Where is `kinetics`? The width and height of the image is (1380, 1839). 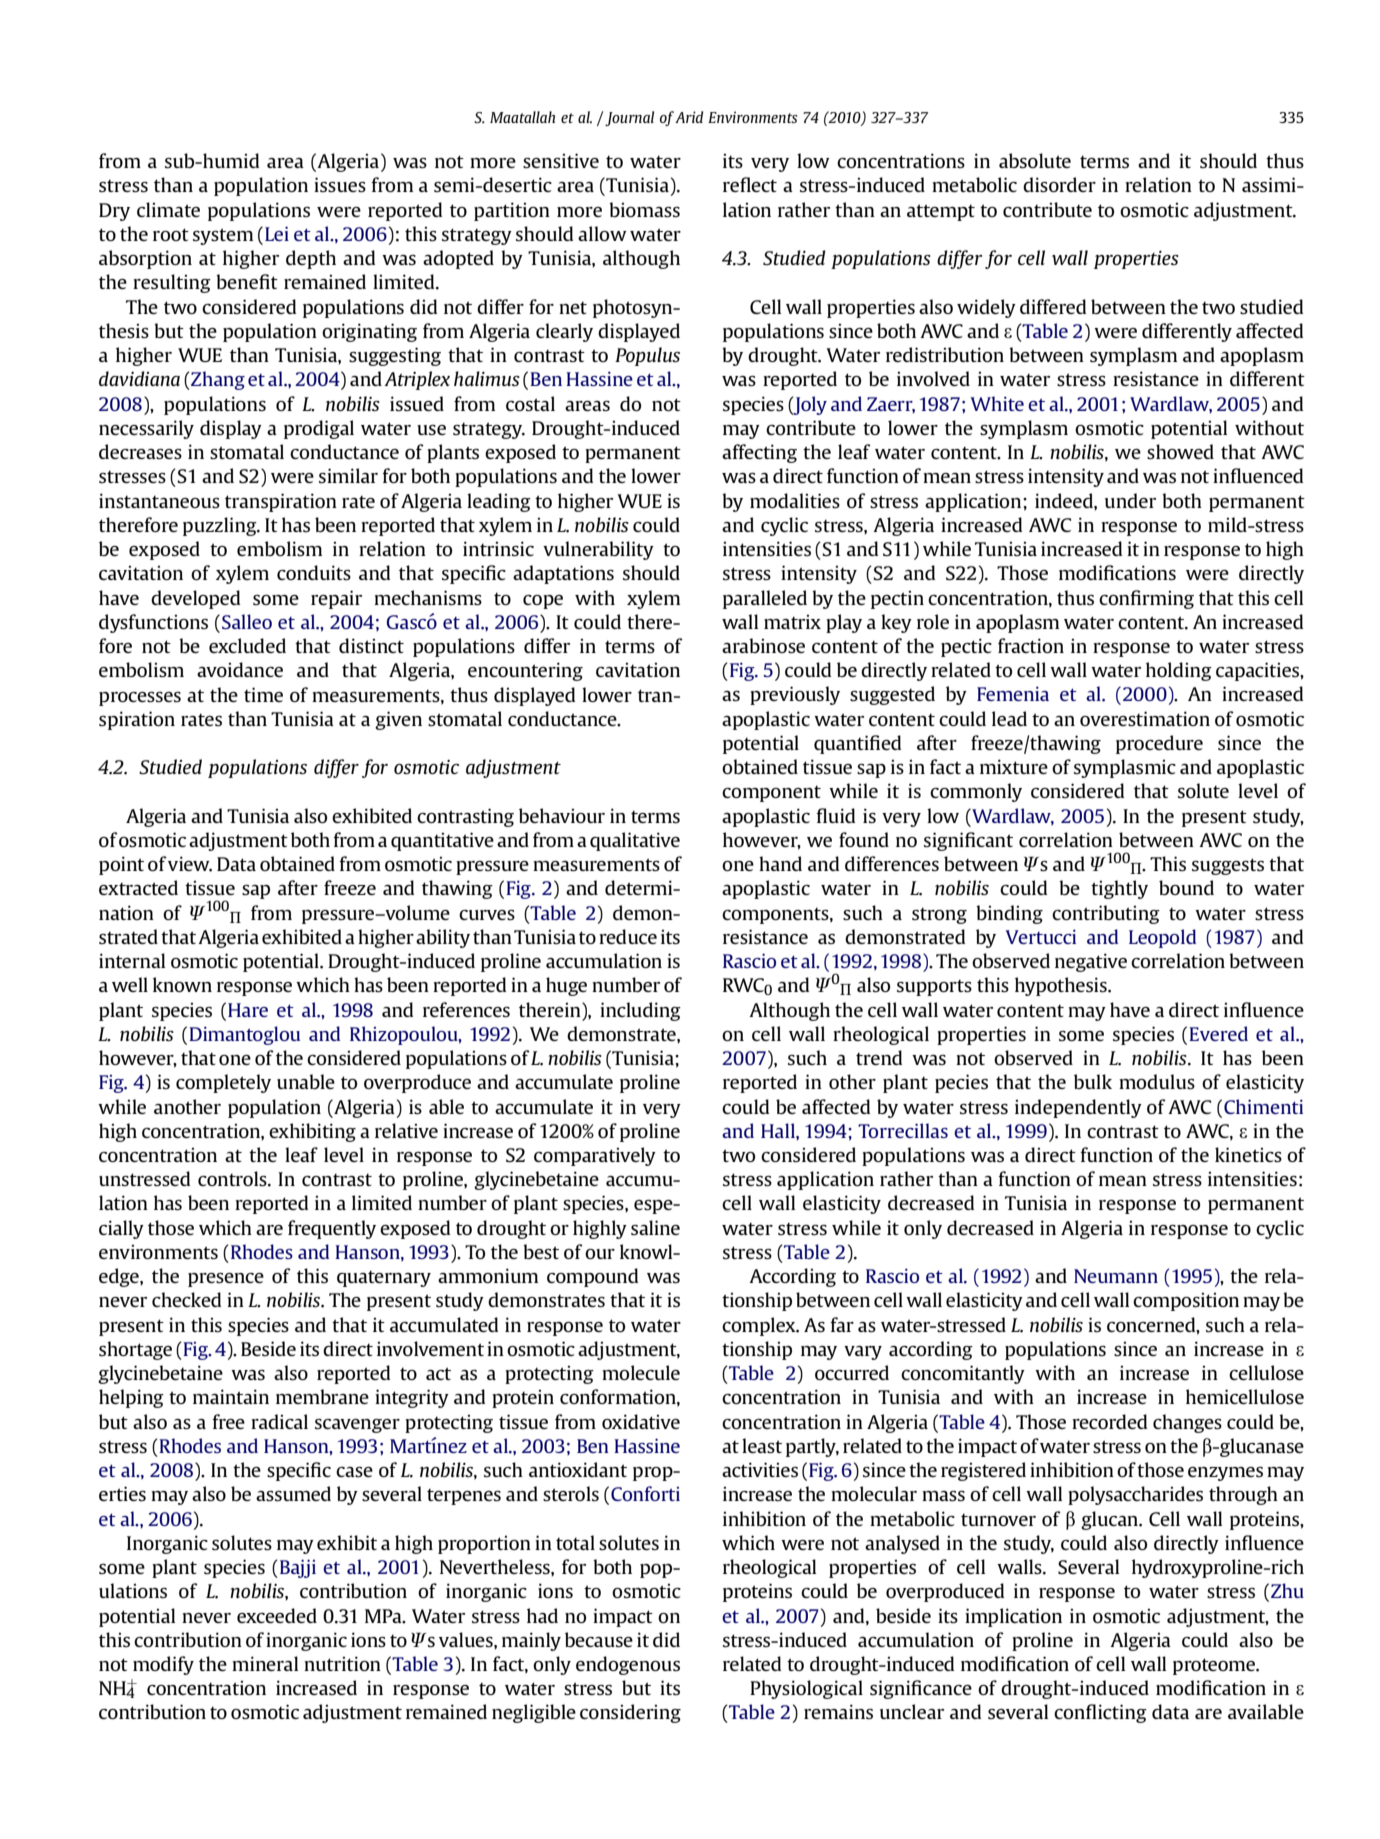
kinetics is located at coordinates (1248, 1154).
